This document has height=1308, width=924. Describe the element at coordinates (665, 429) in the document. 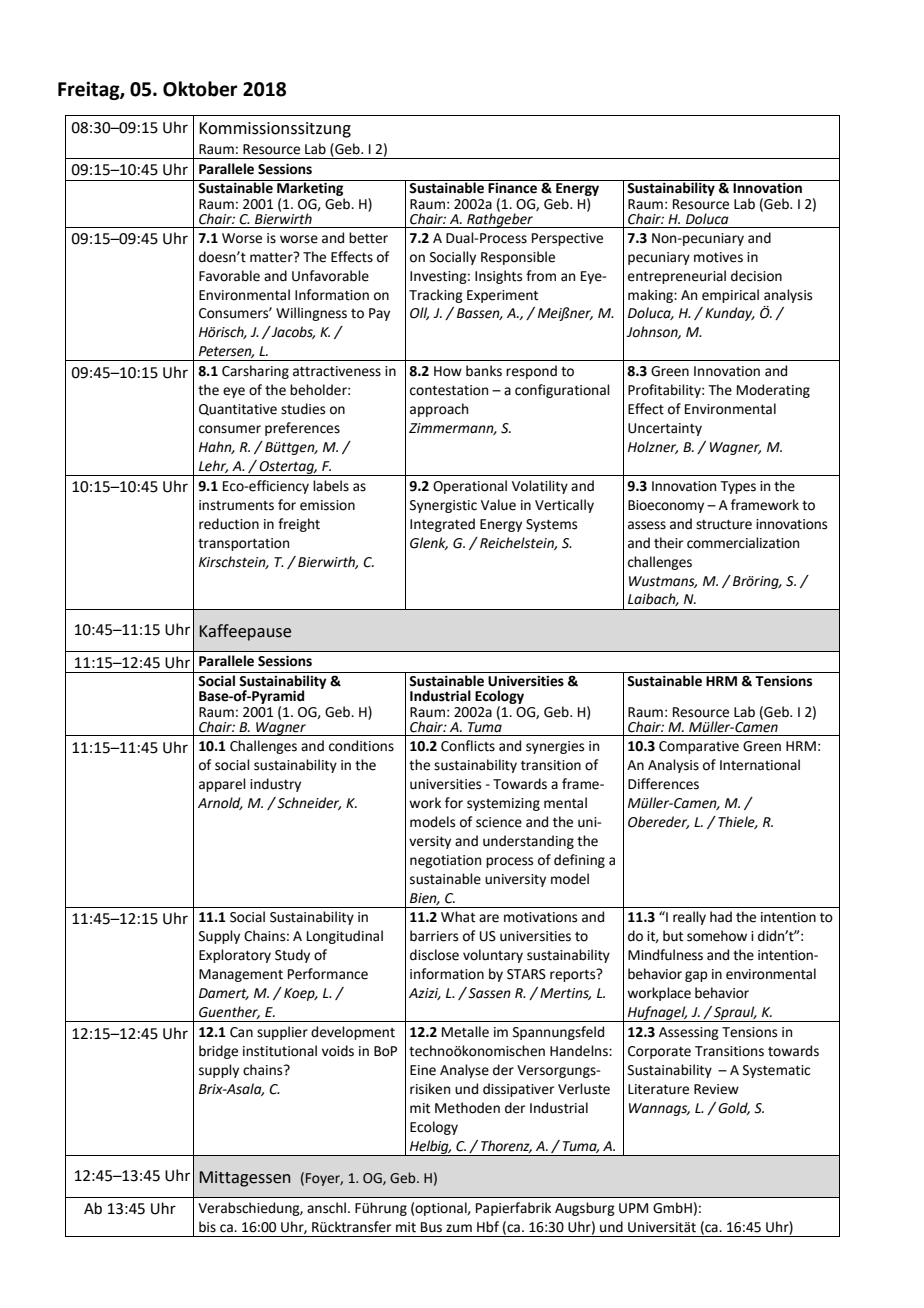

I see `Uncertainty` at that location.
